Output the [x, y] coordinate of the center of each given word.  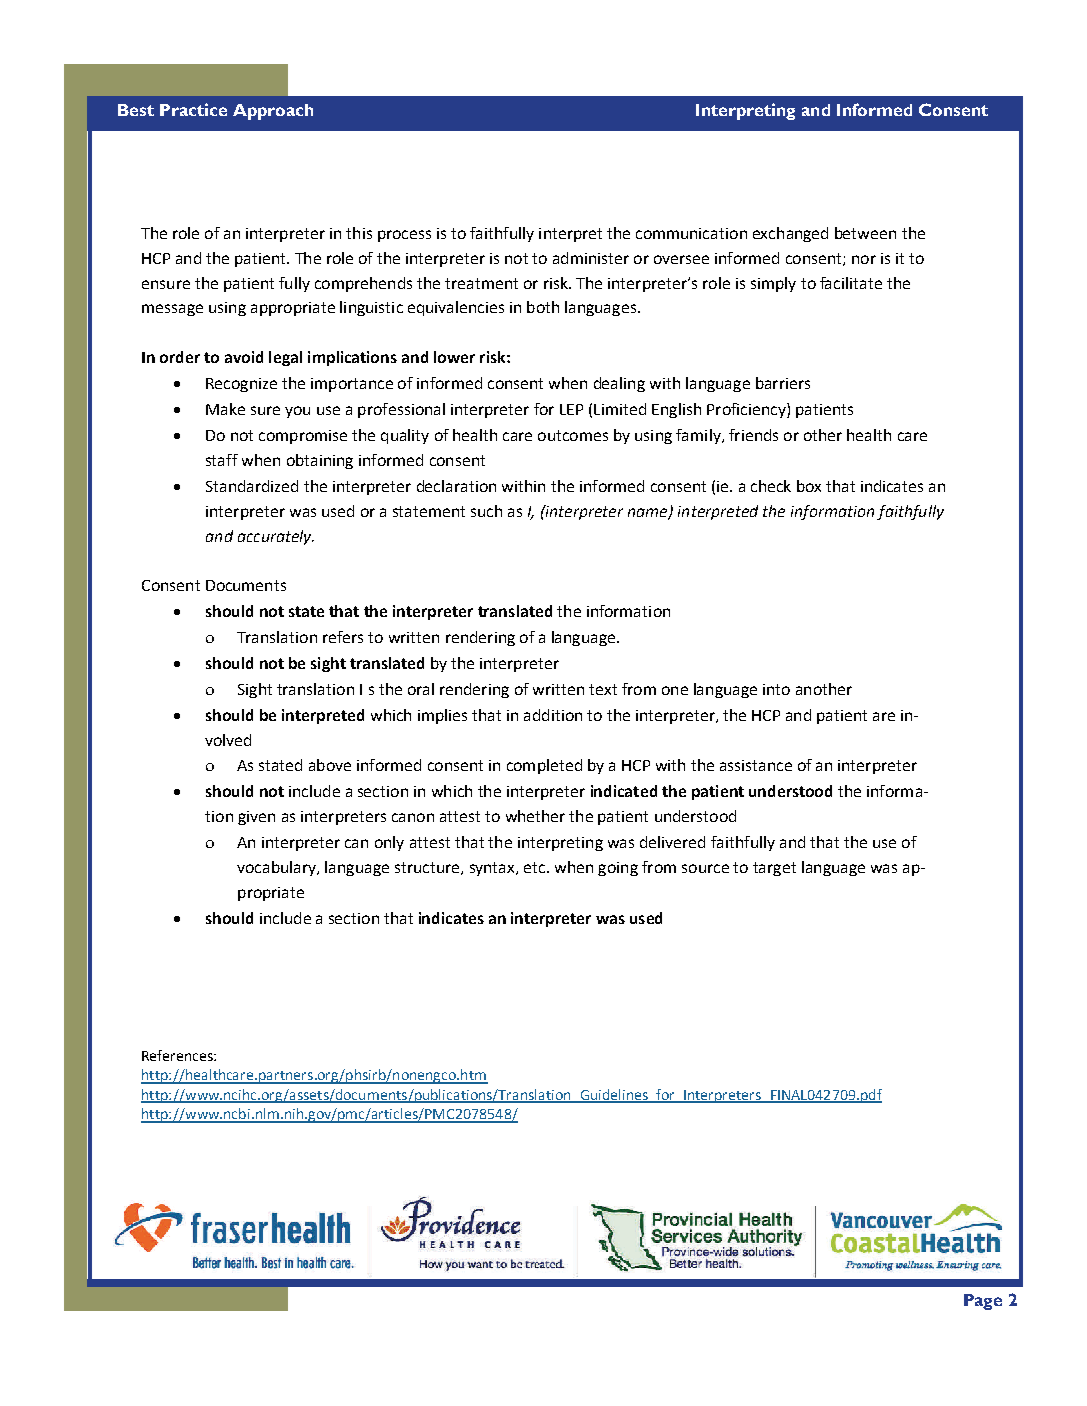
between [865, 233]
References [178, 1055]
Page [983, 1302]
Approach [273, 112]
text [603, 689]
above [330, 765]
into [776, 689]
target [774, 869]
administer [591, 258]
